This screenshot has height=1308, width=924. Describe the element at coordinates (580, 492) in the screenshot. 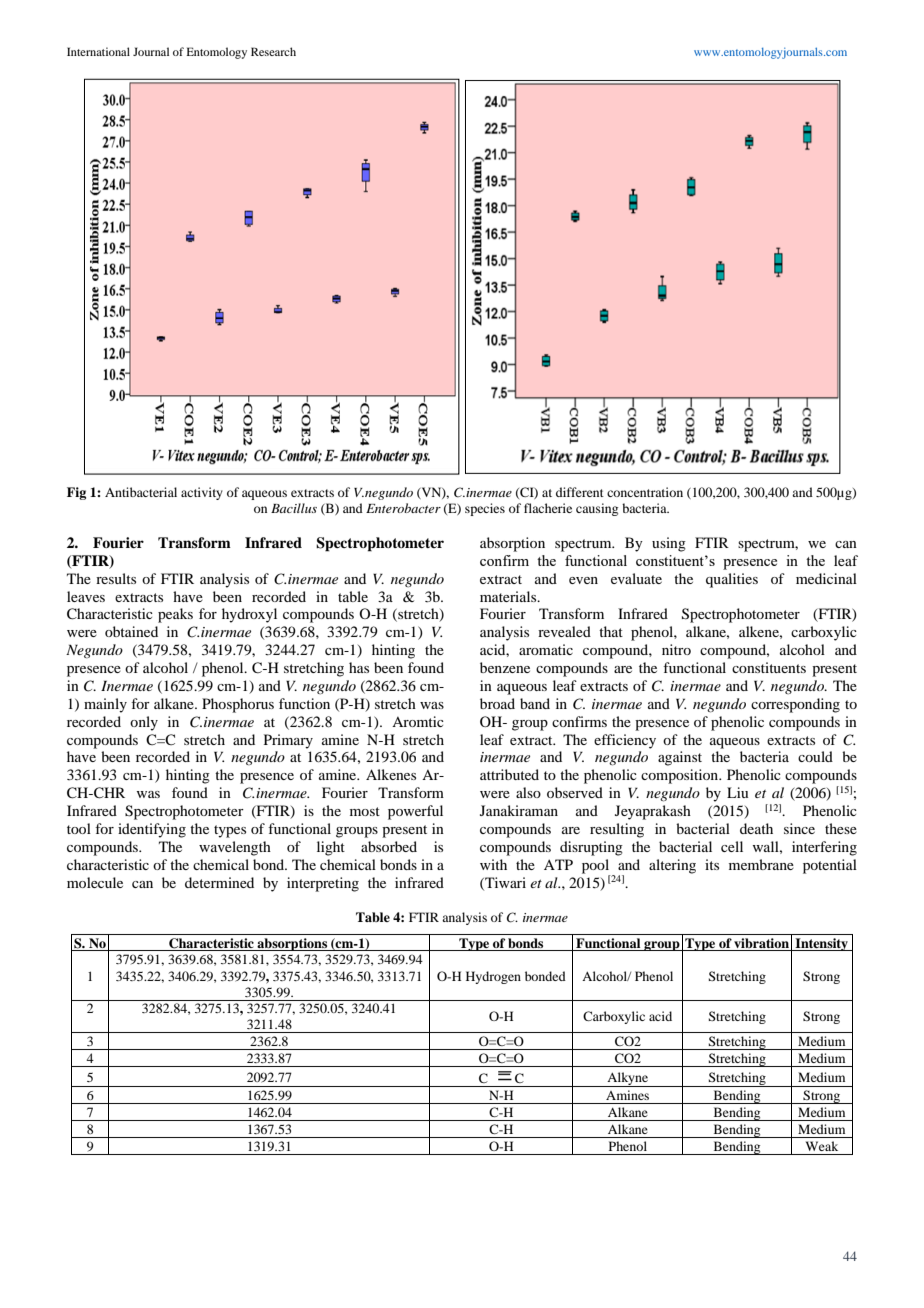

I see `different` at that location.
